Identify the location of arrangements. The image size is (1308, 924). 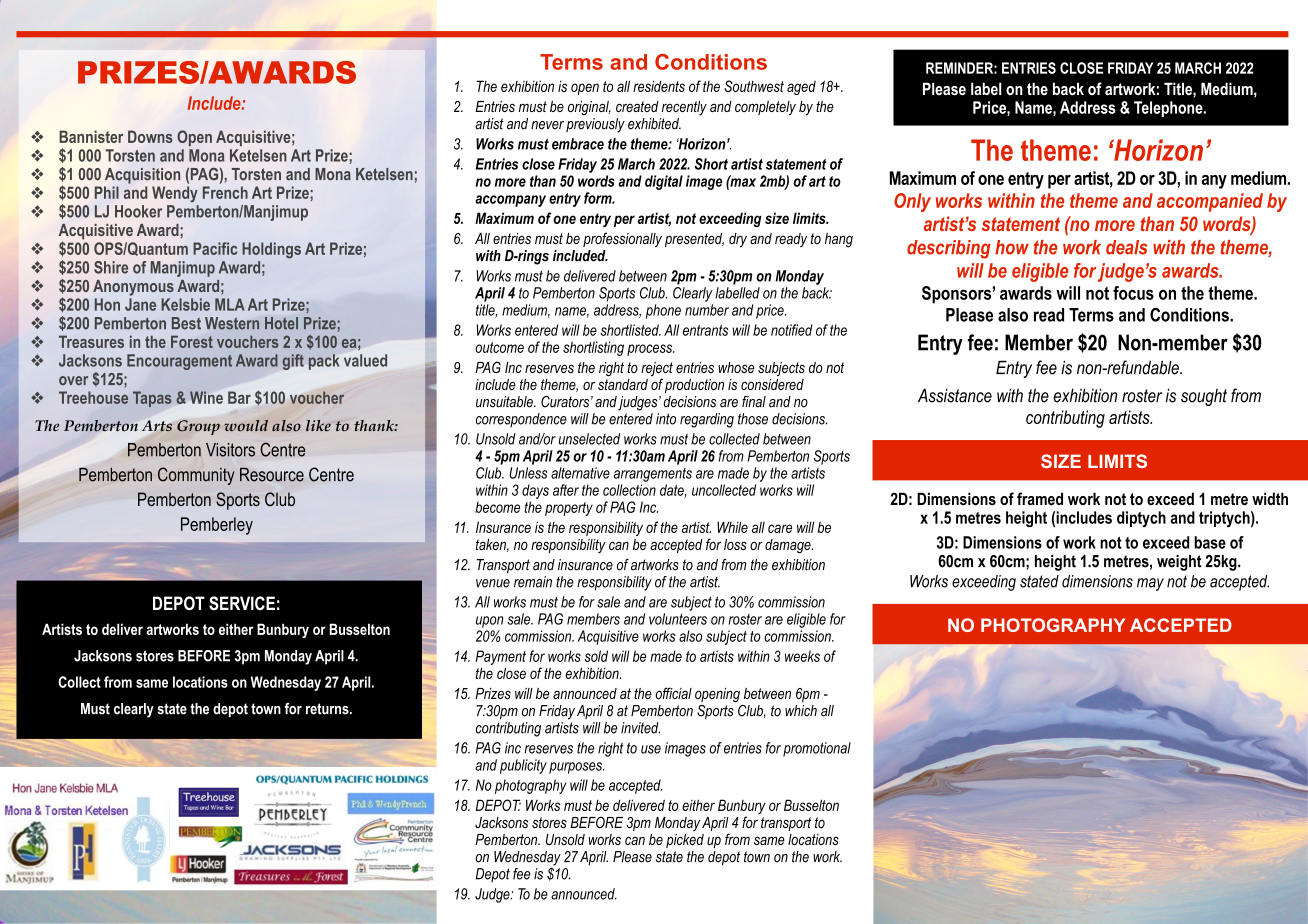
(653, 475).
